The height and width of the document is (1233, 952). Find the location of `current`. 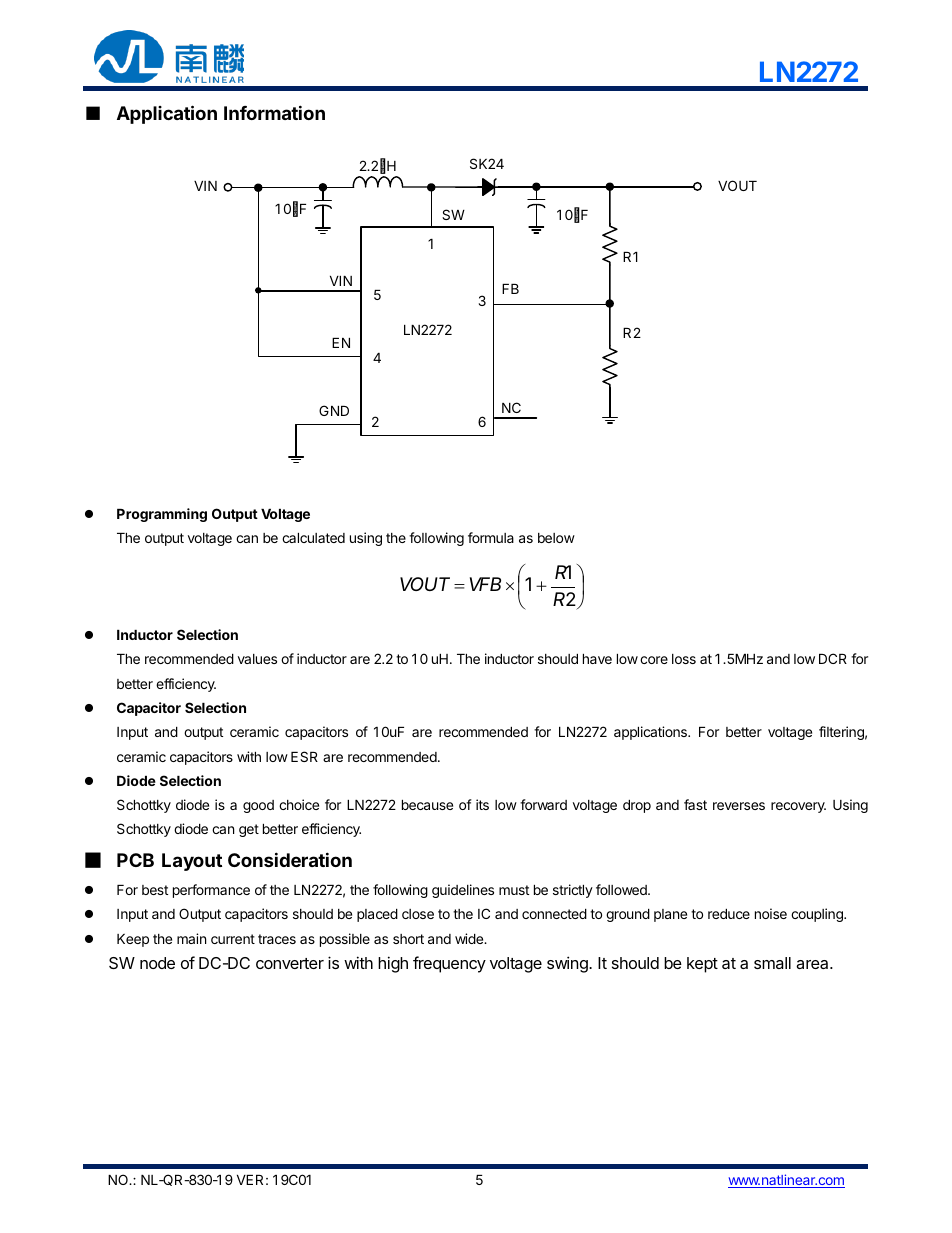

current is located at coordinates (233, 939).
